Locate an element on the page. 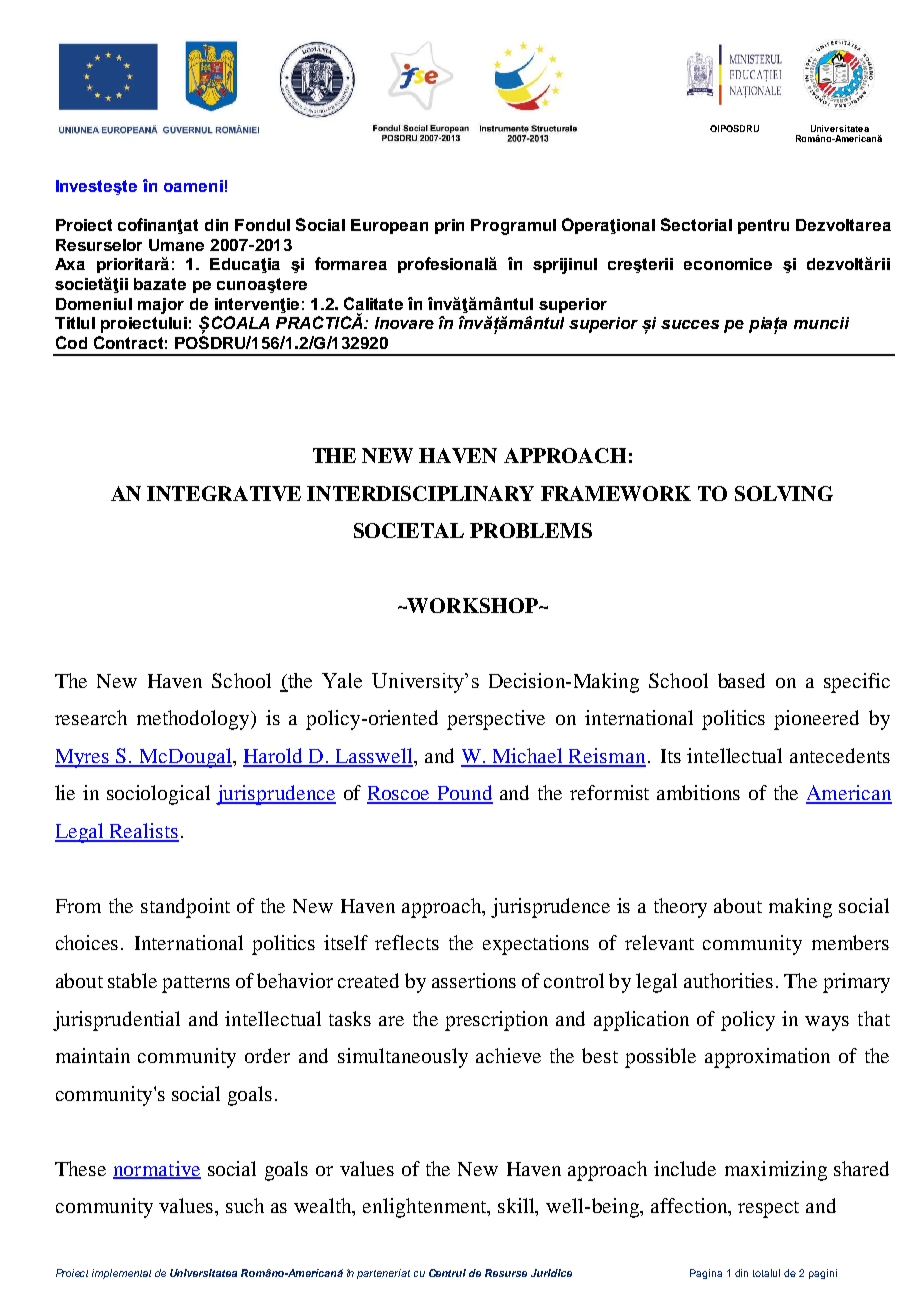  major is located at coordinates (161, 306).
